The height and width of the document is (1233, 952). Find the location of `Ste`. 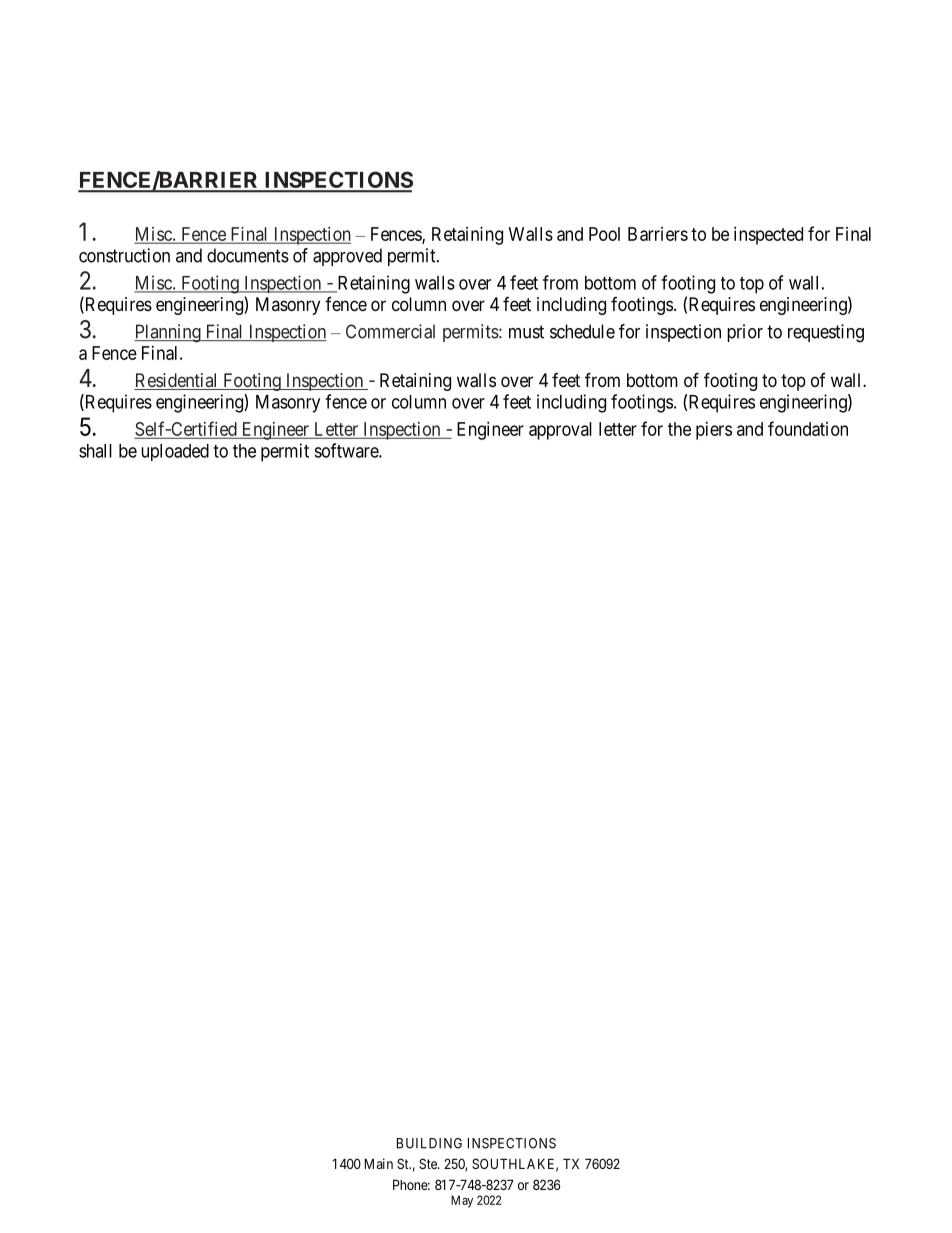

Ste is located at coordinates (429, 1163).
